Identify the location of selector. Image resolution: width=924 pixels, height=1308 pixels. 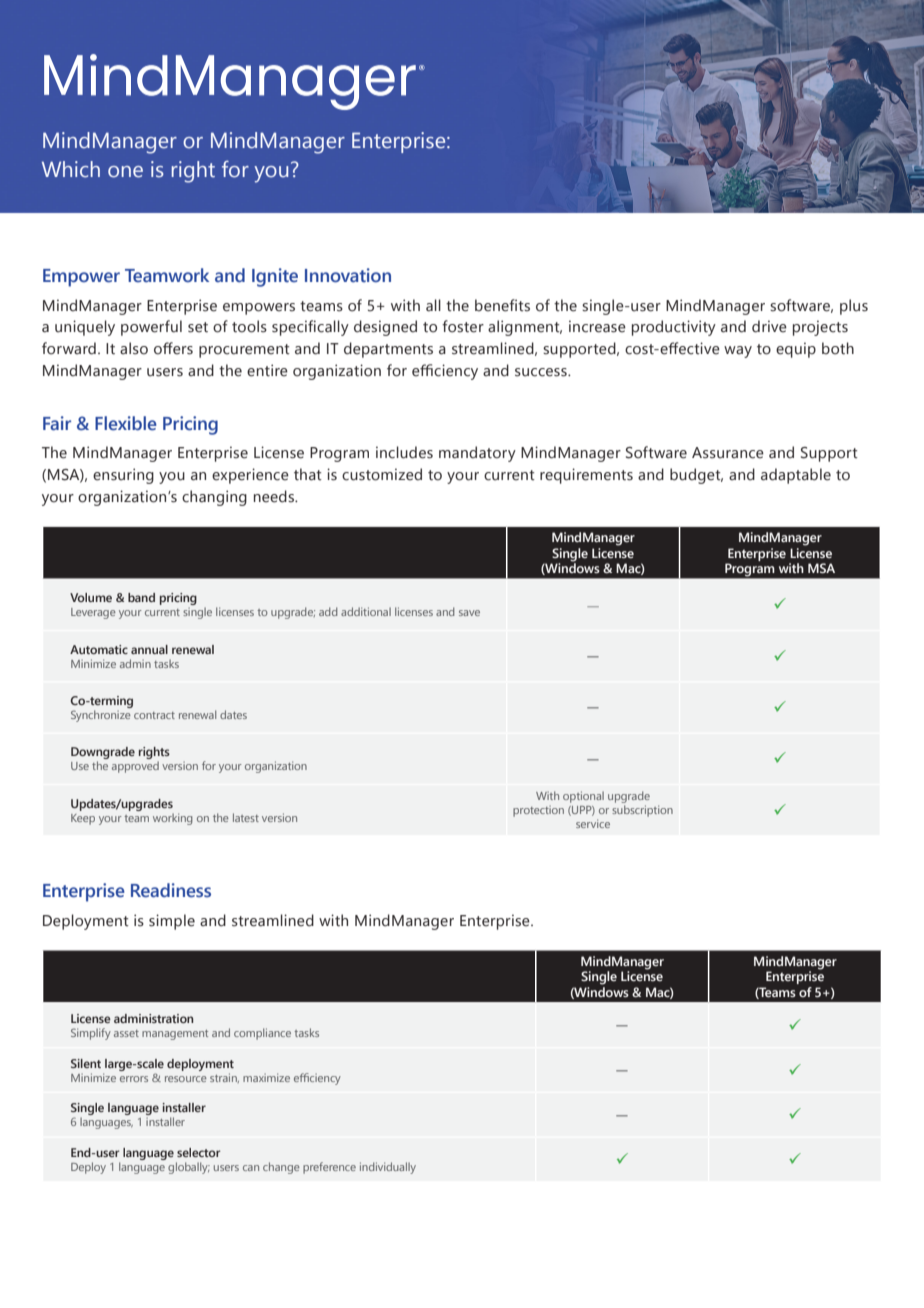
(199, 1152).
